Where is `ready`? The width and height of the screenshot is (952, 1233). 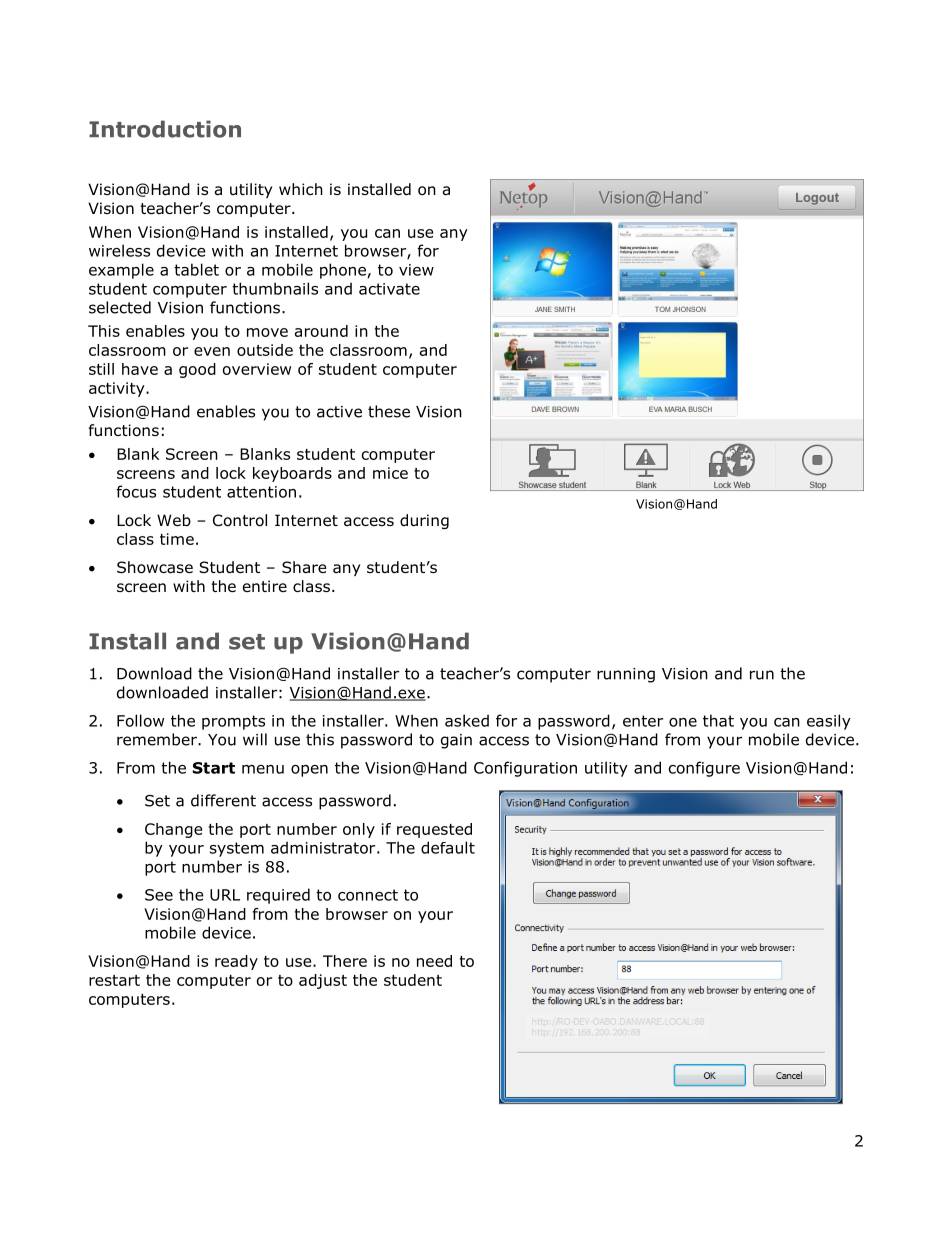
ready is located at coordinates (236, 962).
